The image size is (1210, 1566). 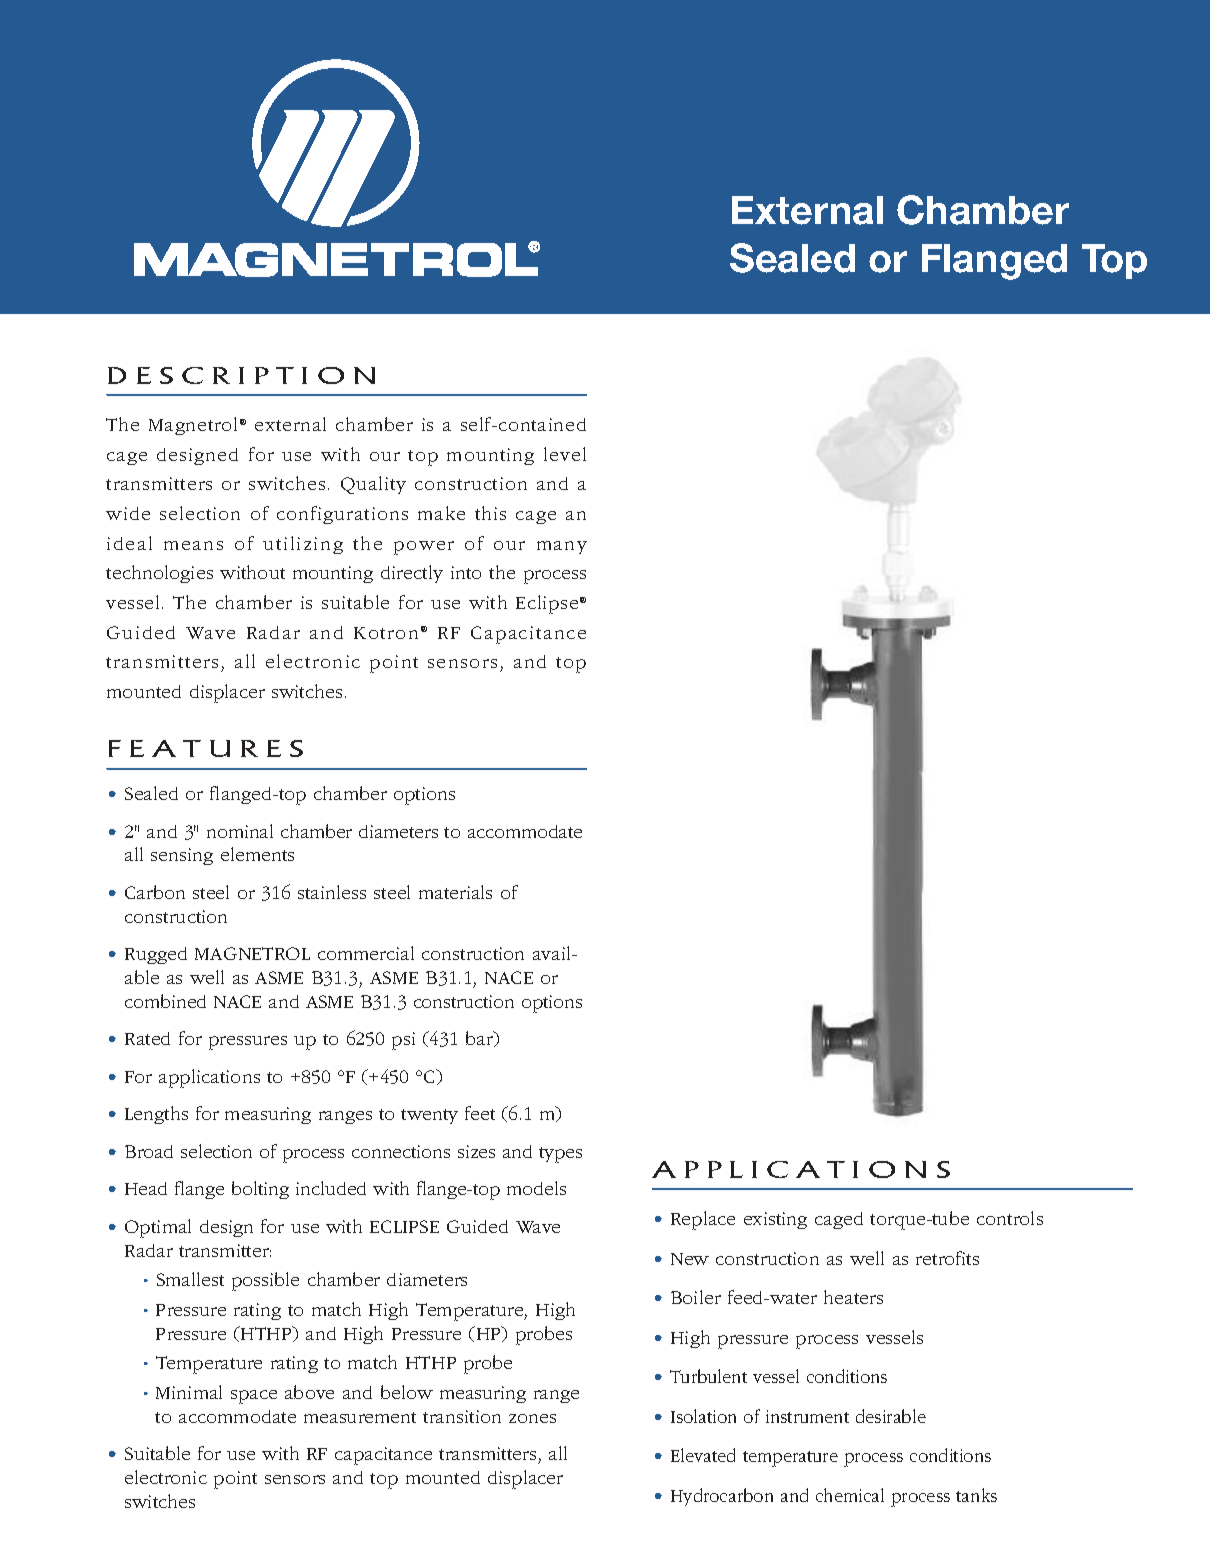 I want to click on Rated, so click(x=147, y=1038).
